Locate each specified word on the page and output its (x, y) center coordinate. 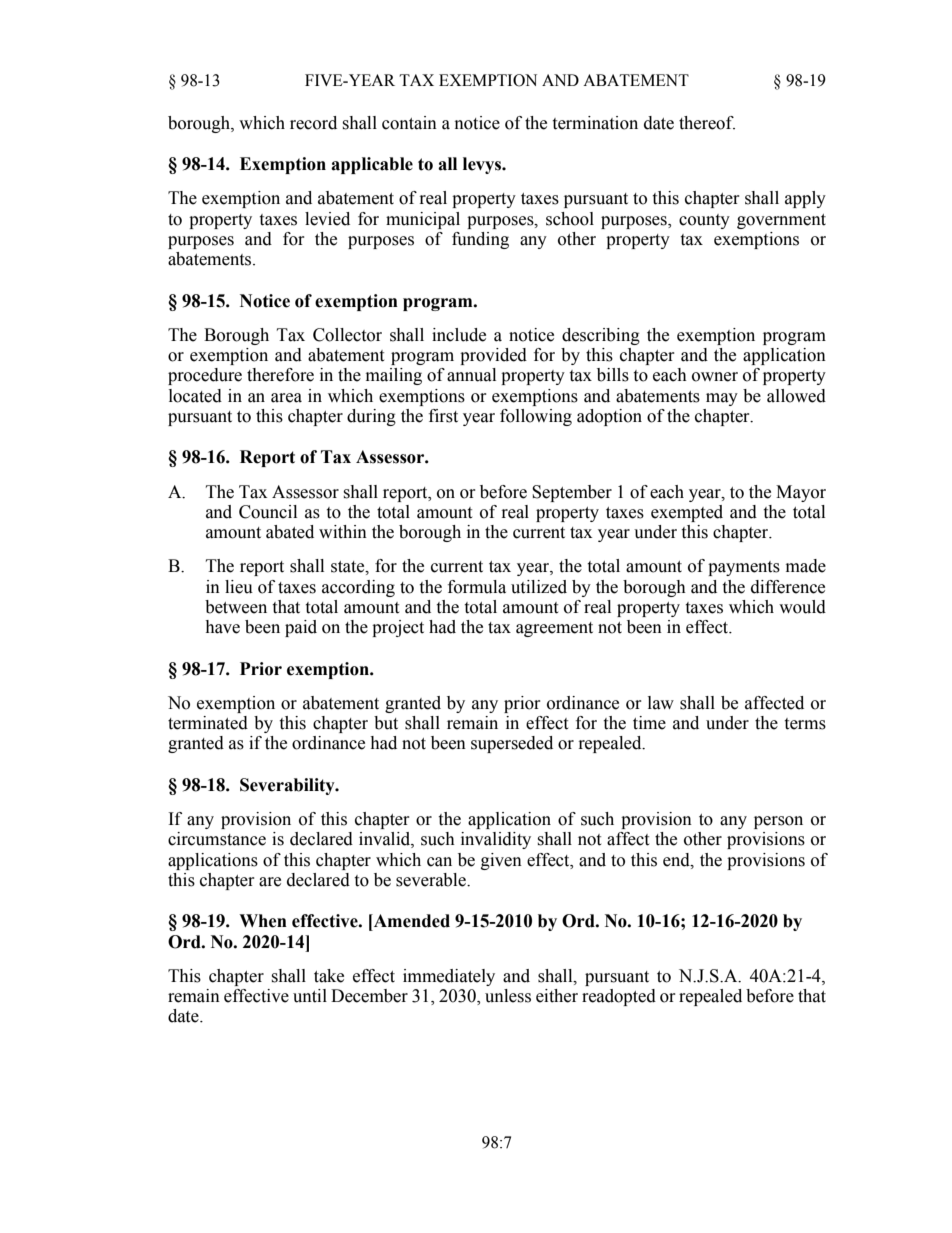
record (313, 123)
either (557, 996)
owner (715, 377)
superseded (512, 744)
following (536, 417)
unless (508, 996)
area (286, 398)
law (661, 703)
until (310, 996)
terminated (208, 723)
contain (409, 123)
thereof (707, 123)
